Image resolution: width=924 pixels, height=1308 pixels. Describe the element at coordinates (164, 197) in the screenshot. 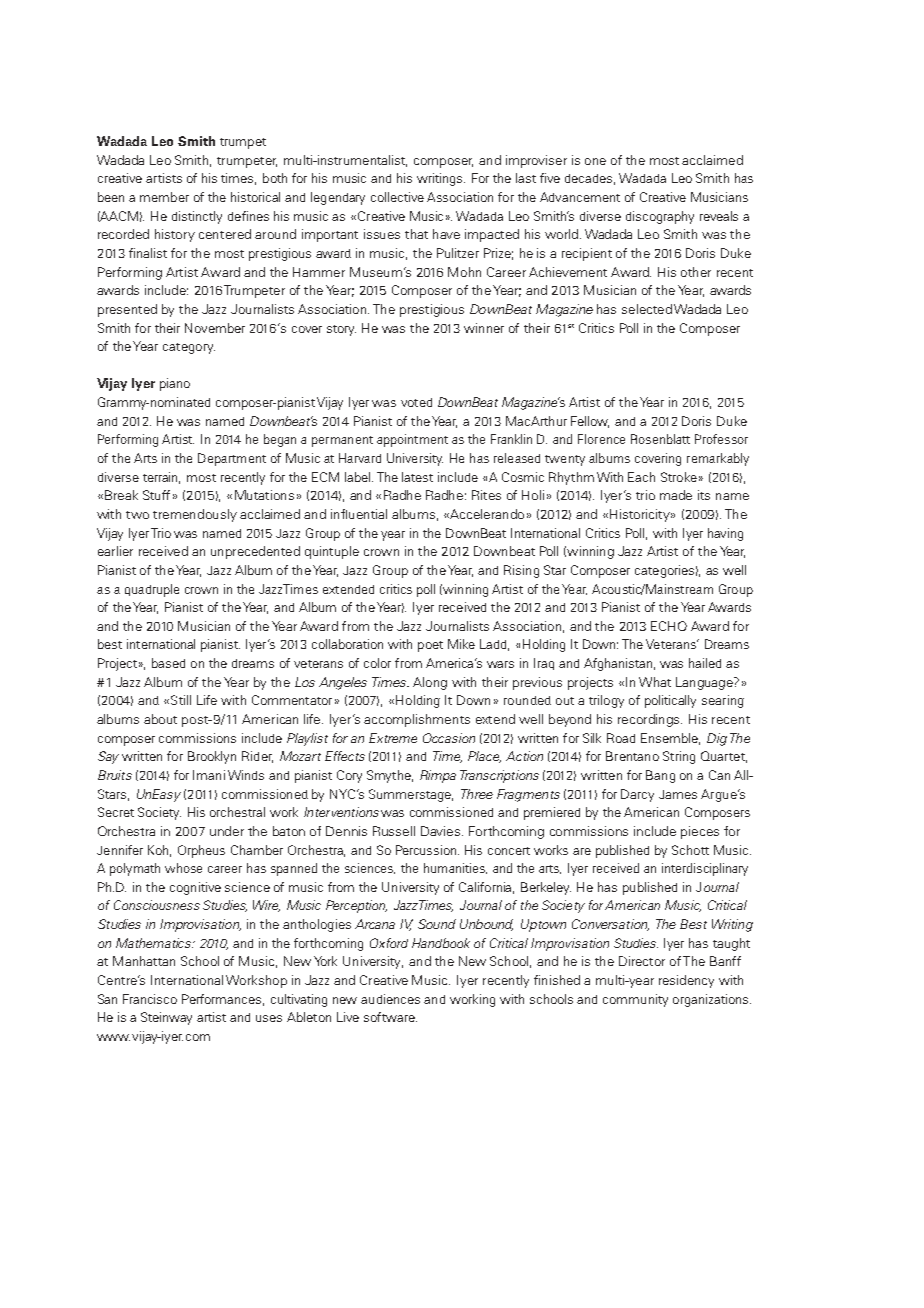

I see `member` at that location.
